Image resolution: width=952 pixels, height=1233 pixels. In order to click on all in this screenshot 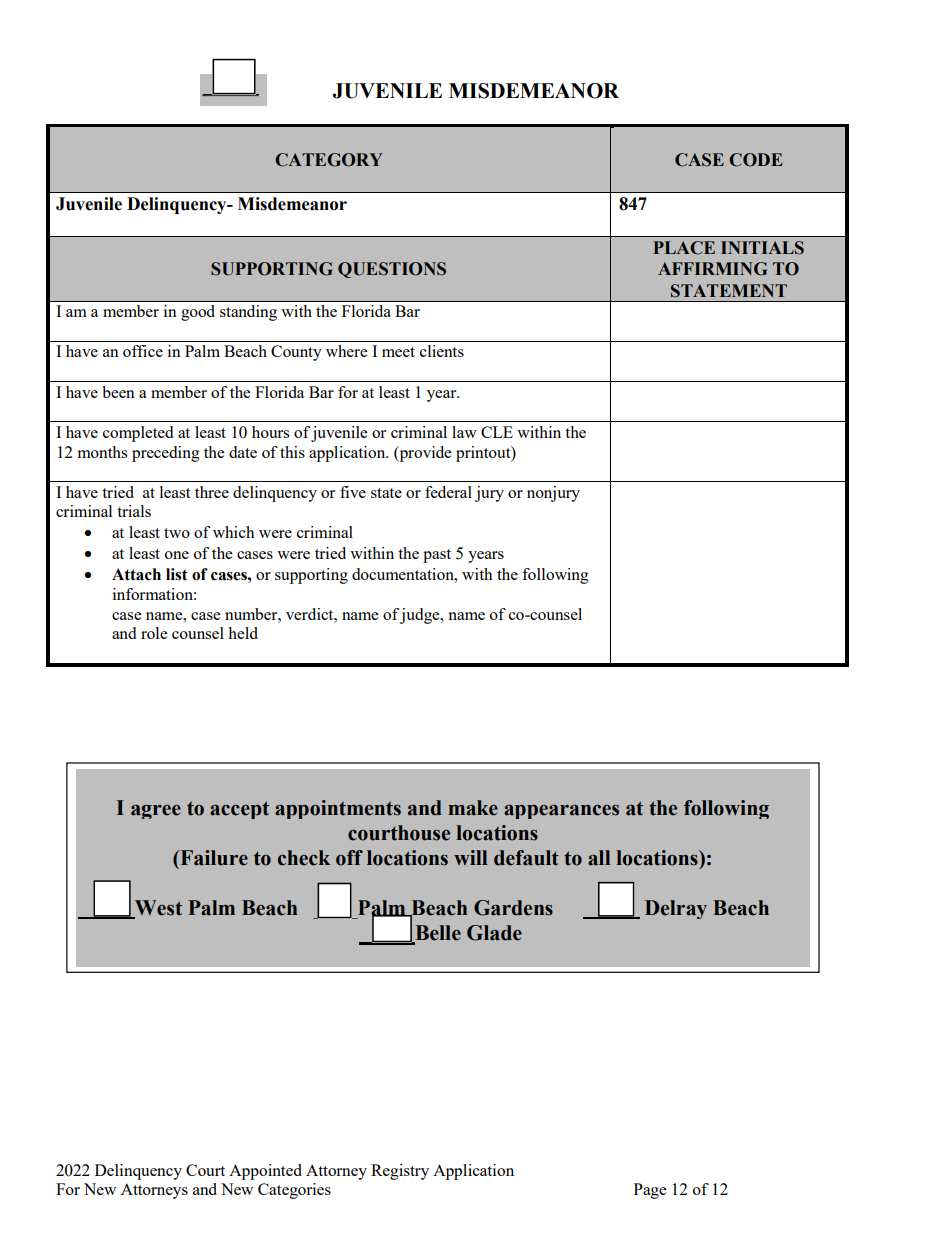, I will do `click(599, 858)`.
